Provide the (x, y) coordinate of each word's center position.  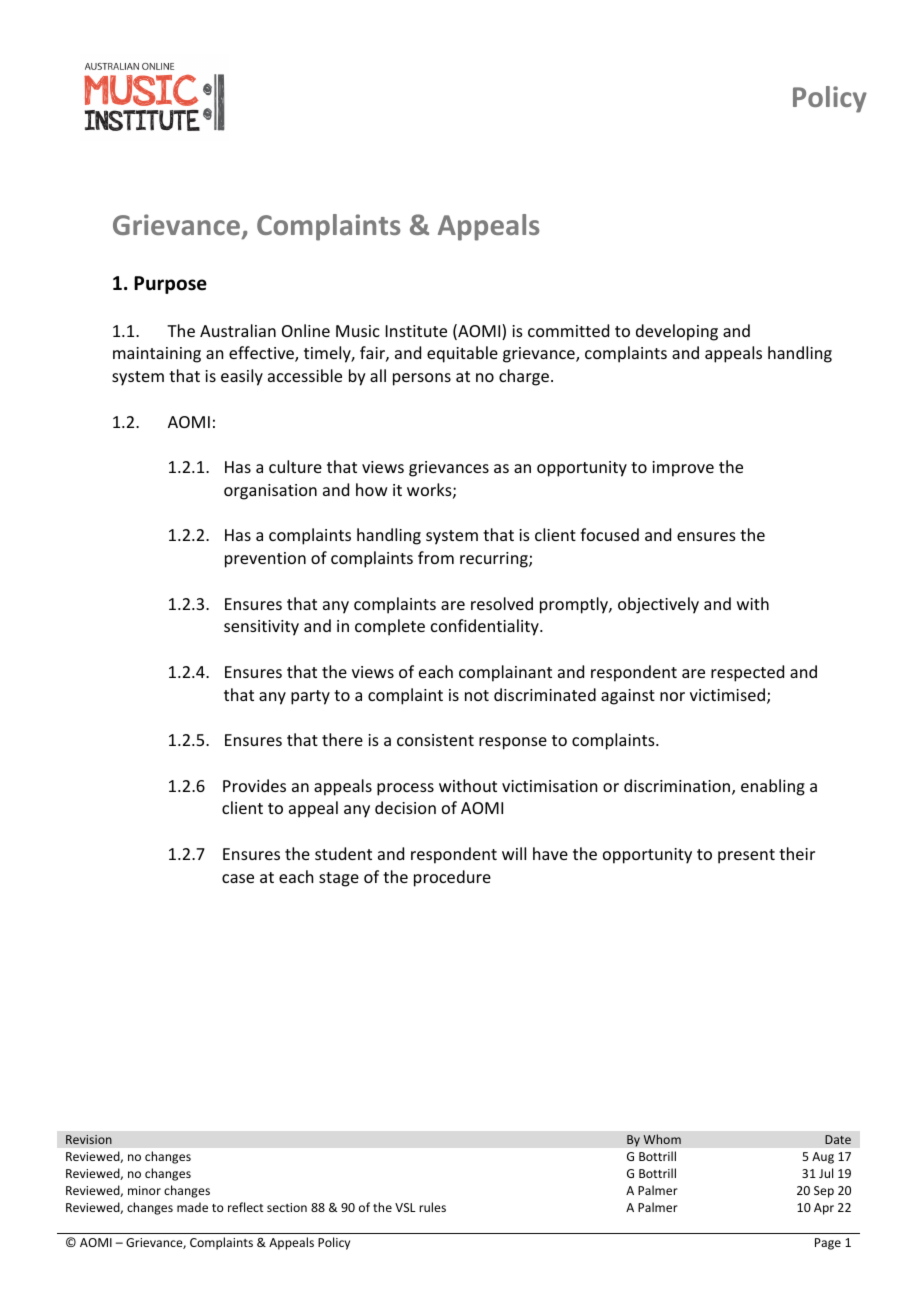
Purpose (170, 285)
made (192, 1207)
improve (683, 469)
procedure (452, 878)
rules (432, 1207)
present (746, 856)
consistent (435, 740)
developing (677, 332)
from (436, 557)
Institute (416, 331)
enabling (773, 787)
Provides (254, 785)
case (238, 878)
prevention (265, 560)
